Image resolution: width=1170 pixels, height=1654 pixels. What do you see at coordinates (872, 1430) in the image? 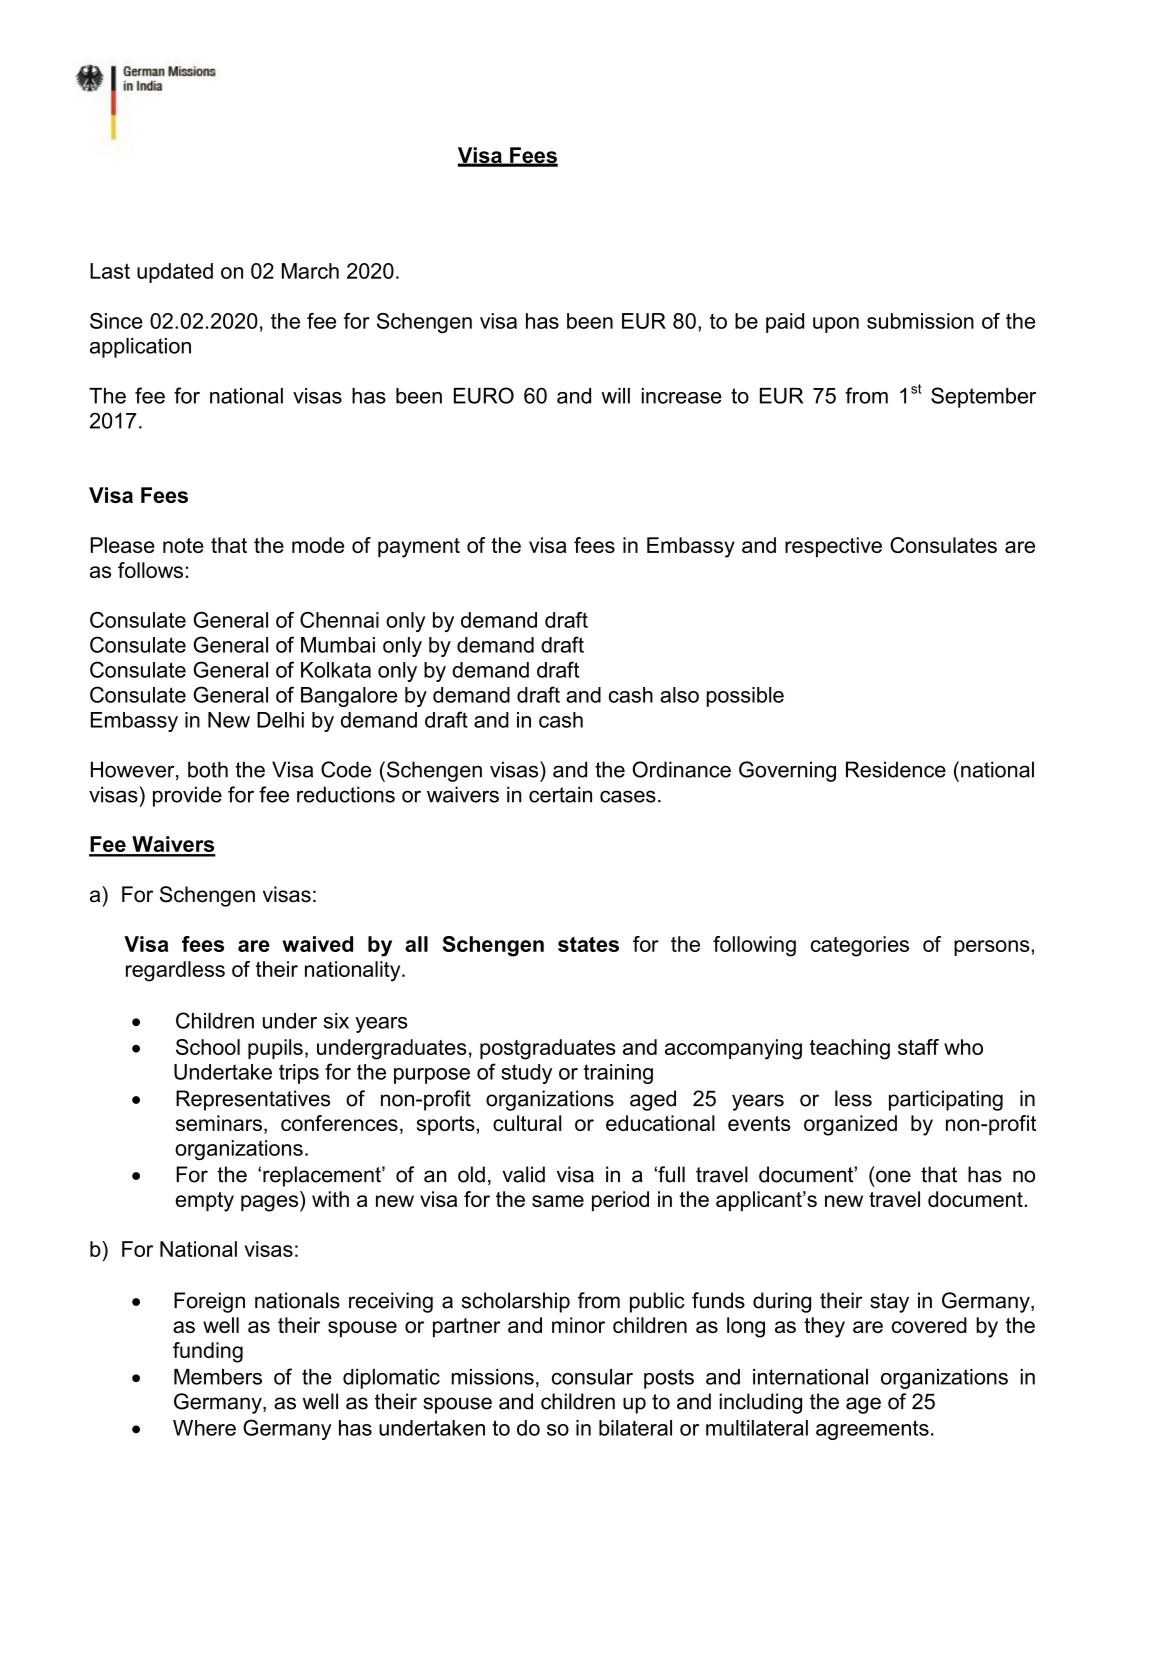
I see `agreements` at bounding box center [872, 1430].
